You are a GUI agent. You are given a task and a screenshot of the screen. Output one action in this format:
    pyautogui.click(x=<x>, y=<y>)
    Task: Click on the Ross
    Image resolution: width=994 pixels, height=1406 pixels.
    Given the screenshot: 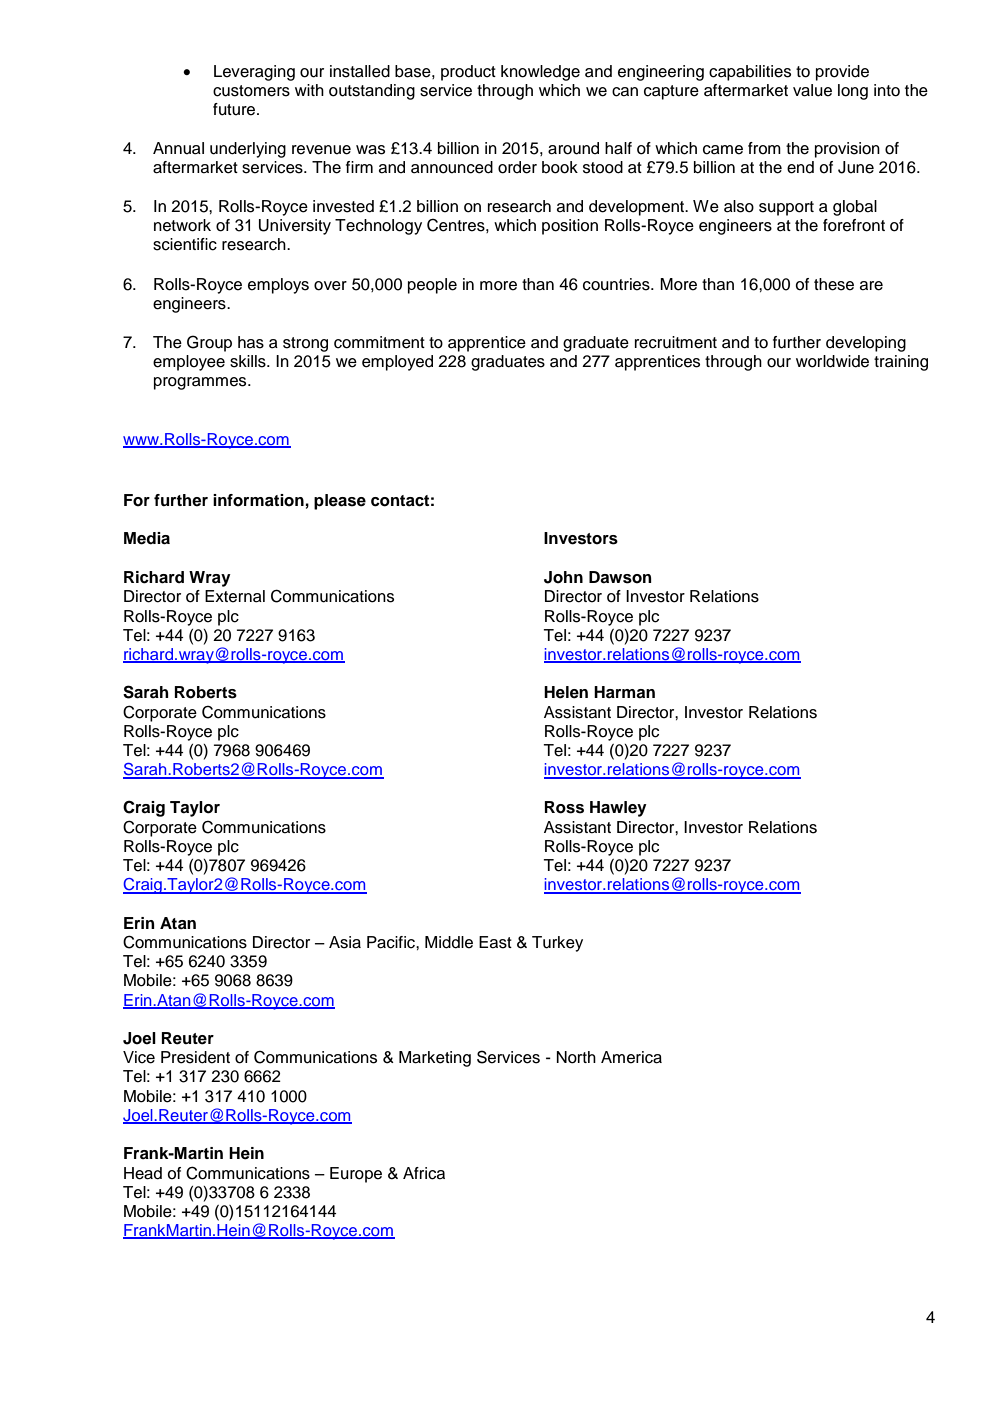 What is the action you would take?
    pyautogui.click(x=564, y=807)
